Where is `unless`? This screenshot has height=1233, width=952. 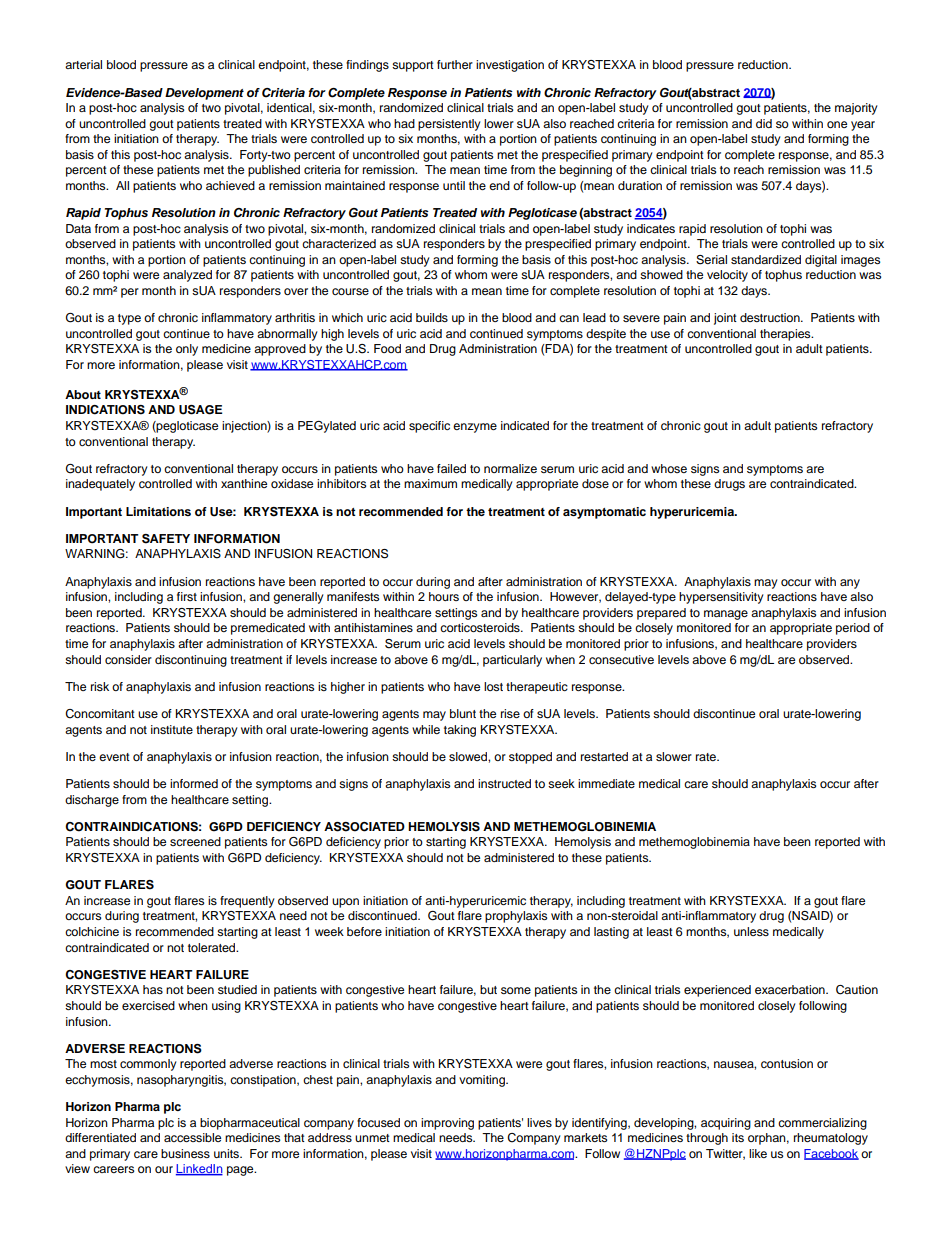 unless is located at coordinates (751, 931).
